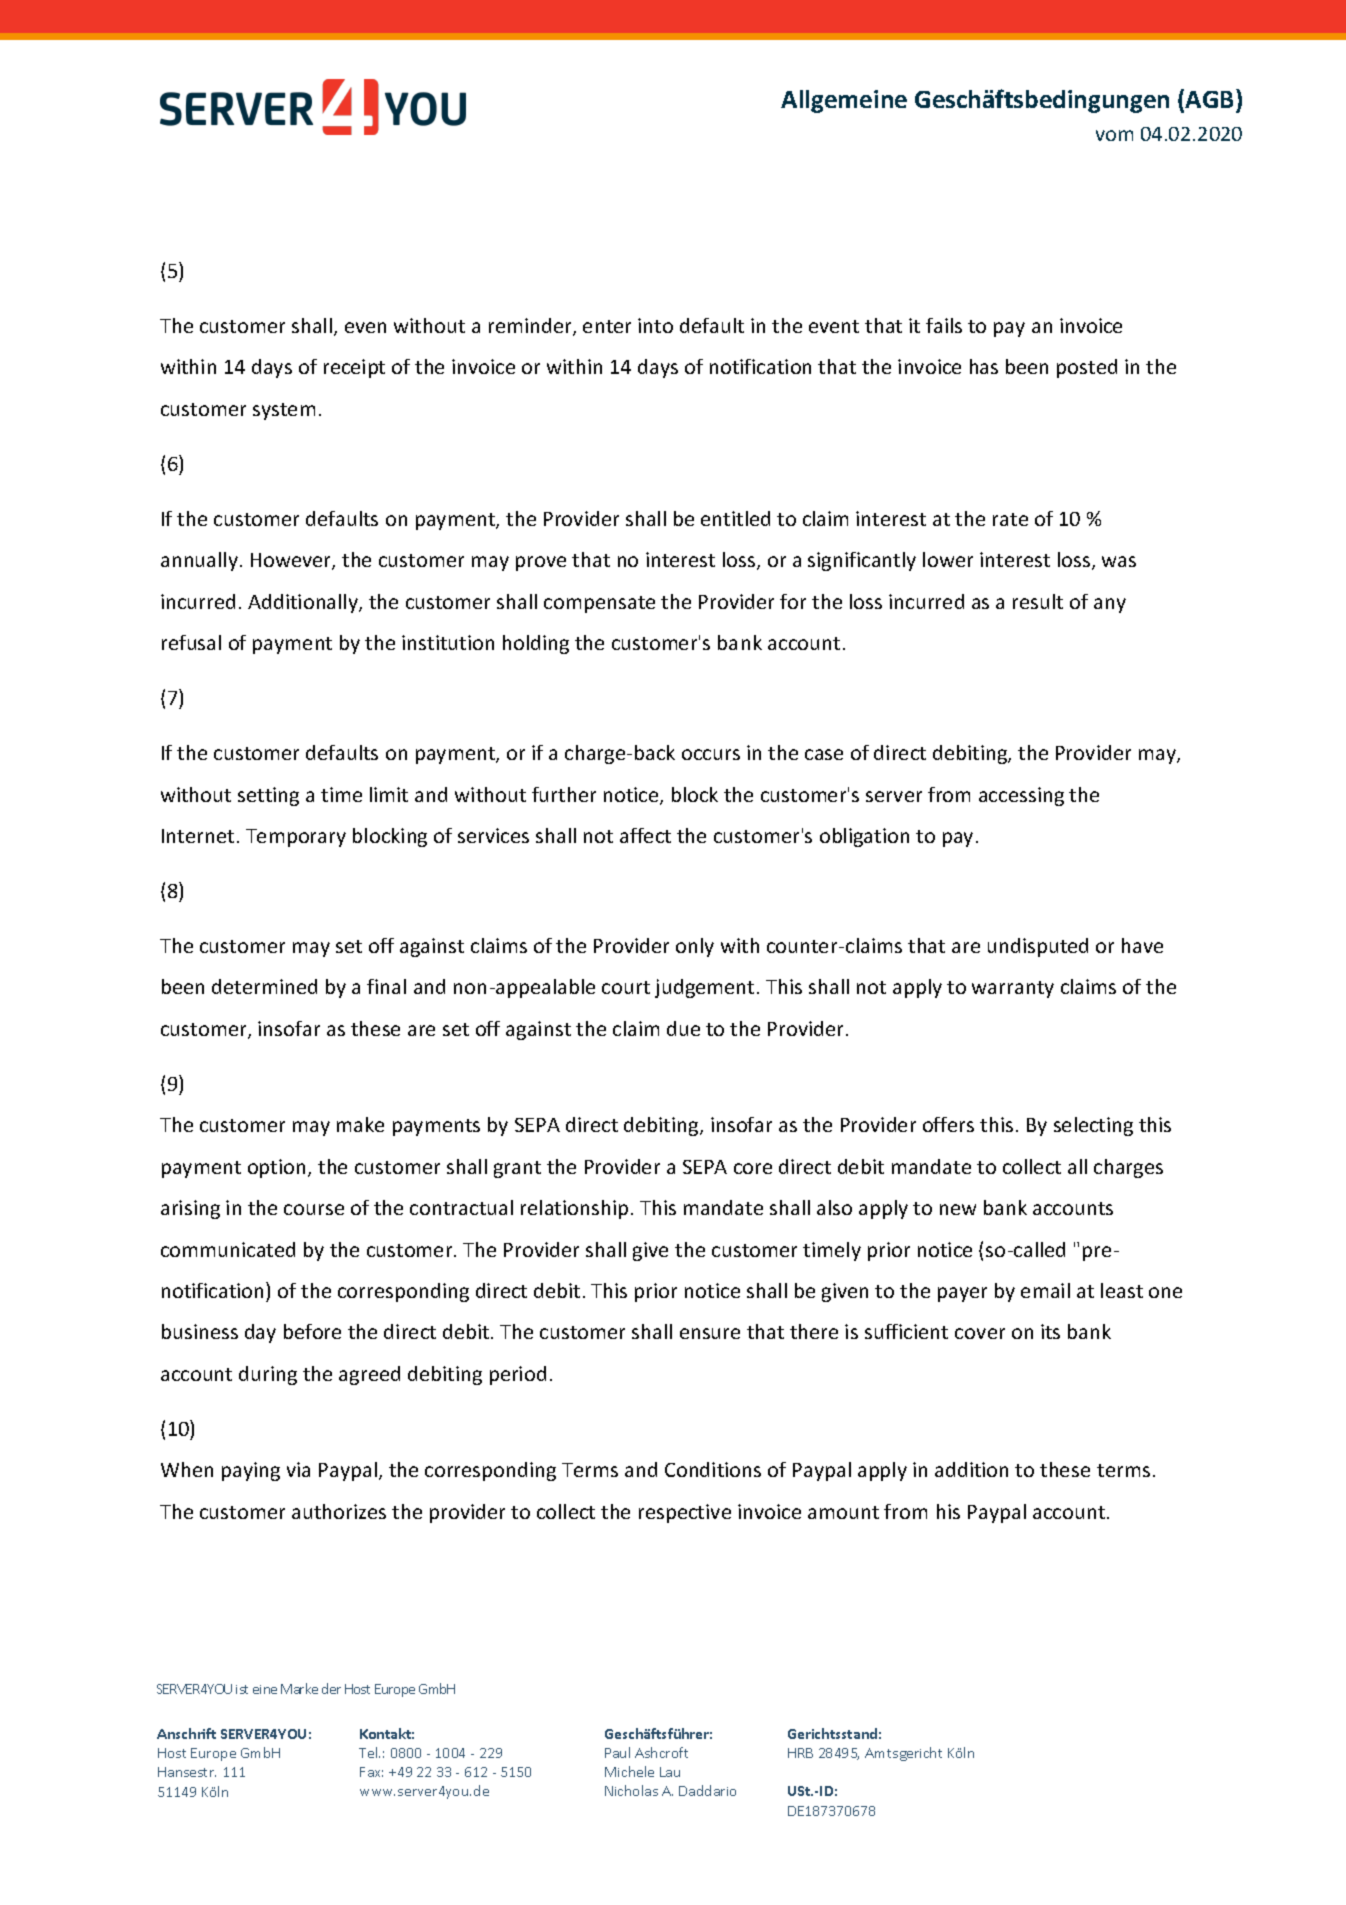 This document has width=1346, height=1905. Describe the element at coordinates (1119, 561) in the document. I see `was` at that location.
